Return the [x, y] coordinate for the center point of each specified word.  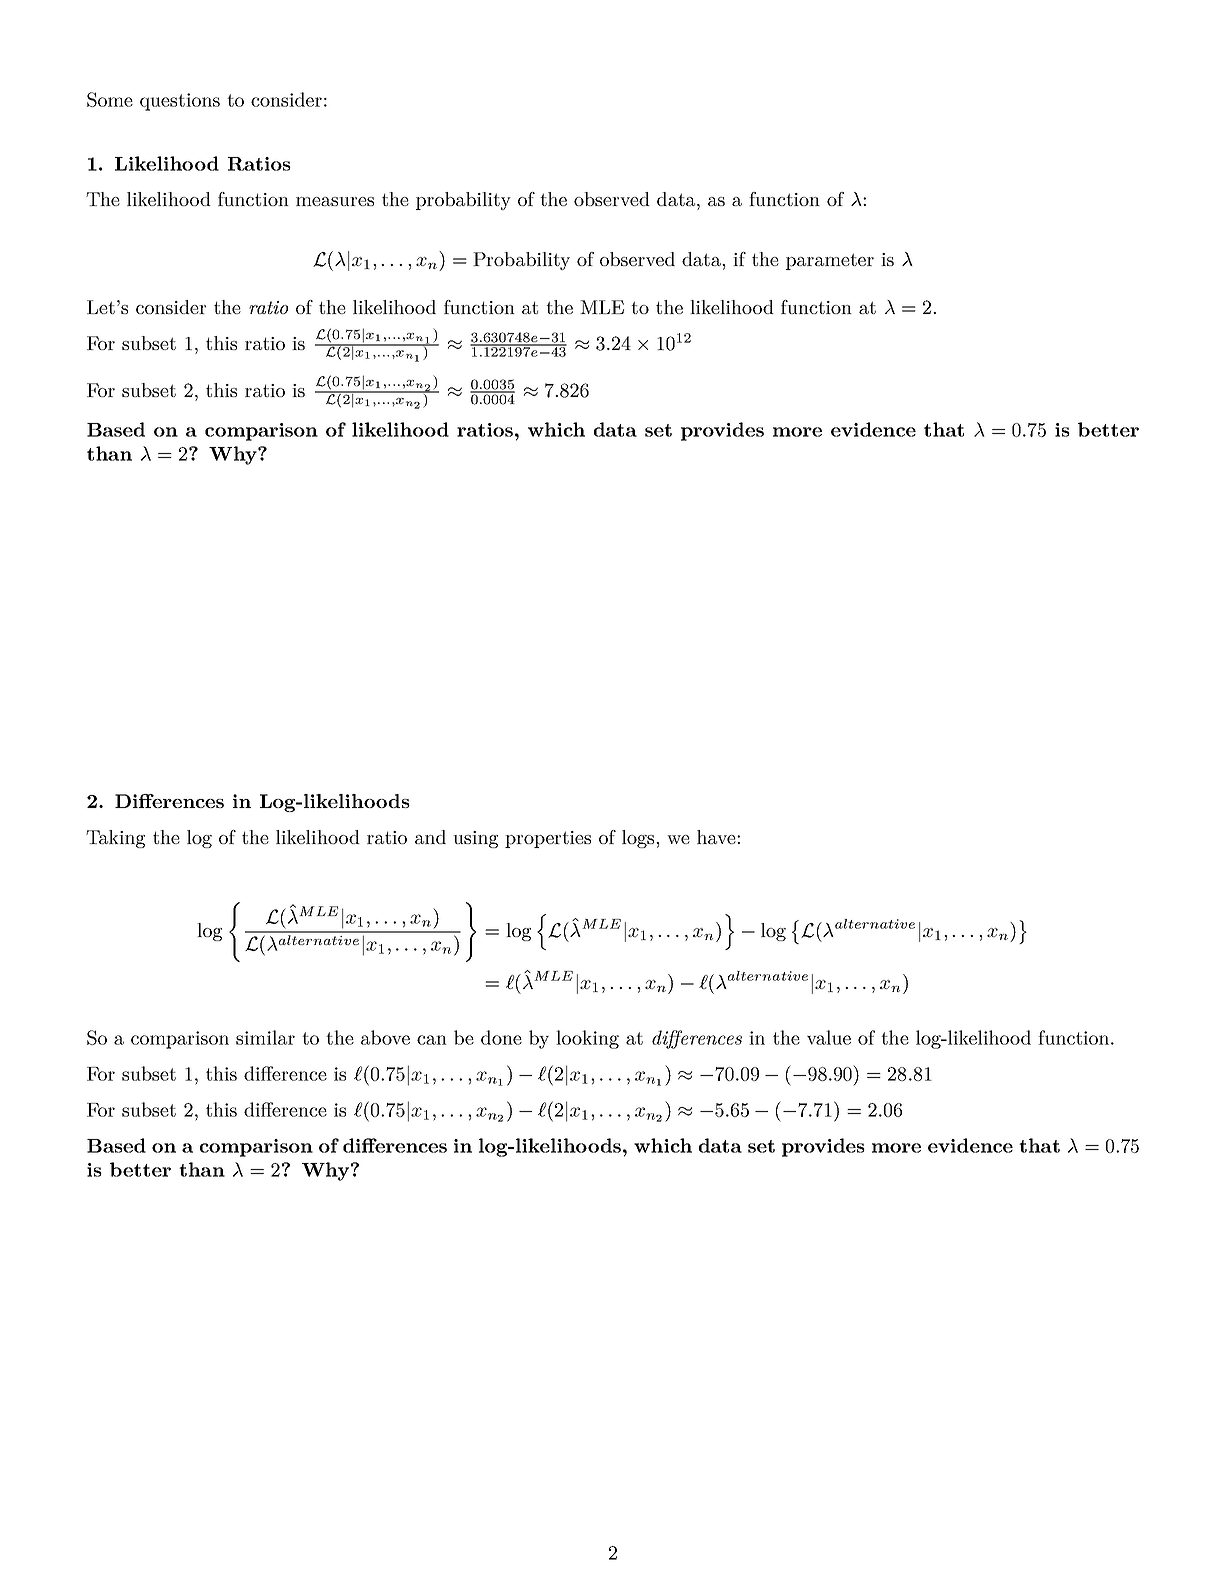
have [717, 837]
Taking [115, 839]
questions [180, 102]
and [430, 837]
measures [335, 201]
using [475, 839]
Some [110, 99]
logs [639, 839]
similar [265, 1037]
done [501, 1037]
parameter [830, 261]
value [829, 1037]
